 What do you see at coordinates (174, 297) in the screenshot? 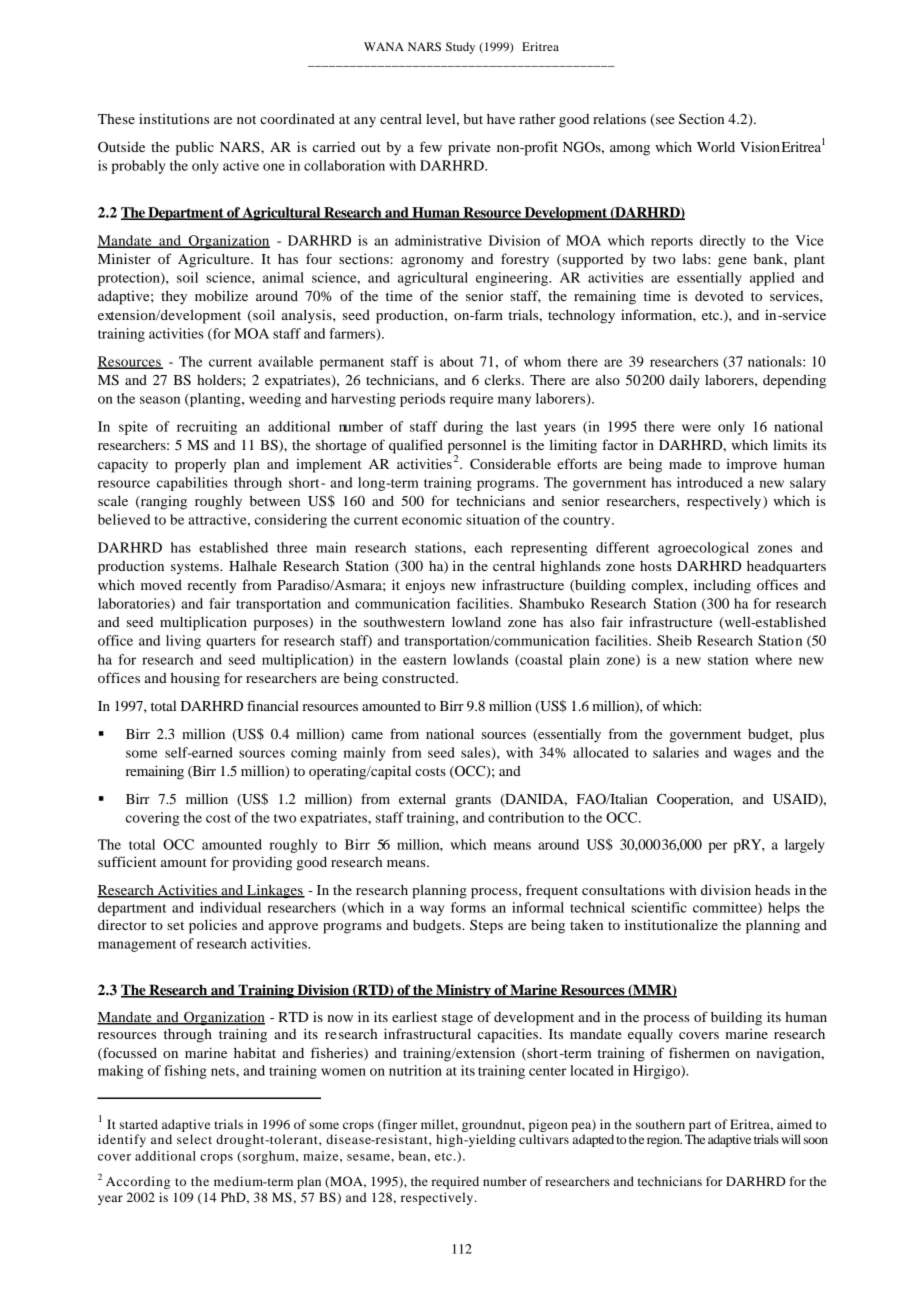
I see `they` at bounding box center [174, 297].
